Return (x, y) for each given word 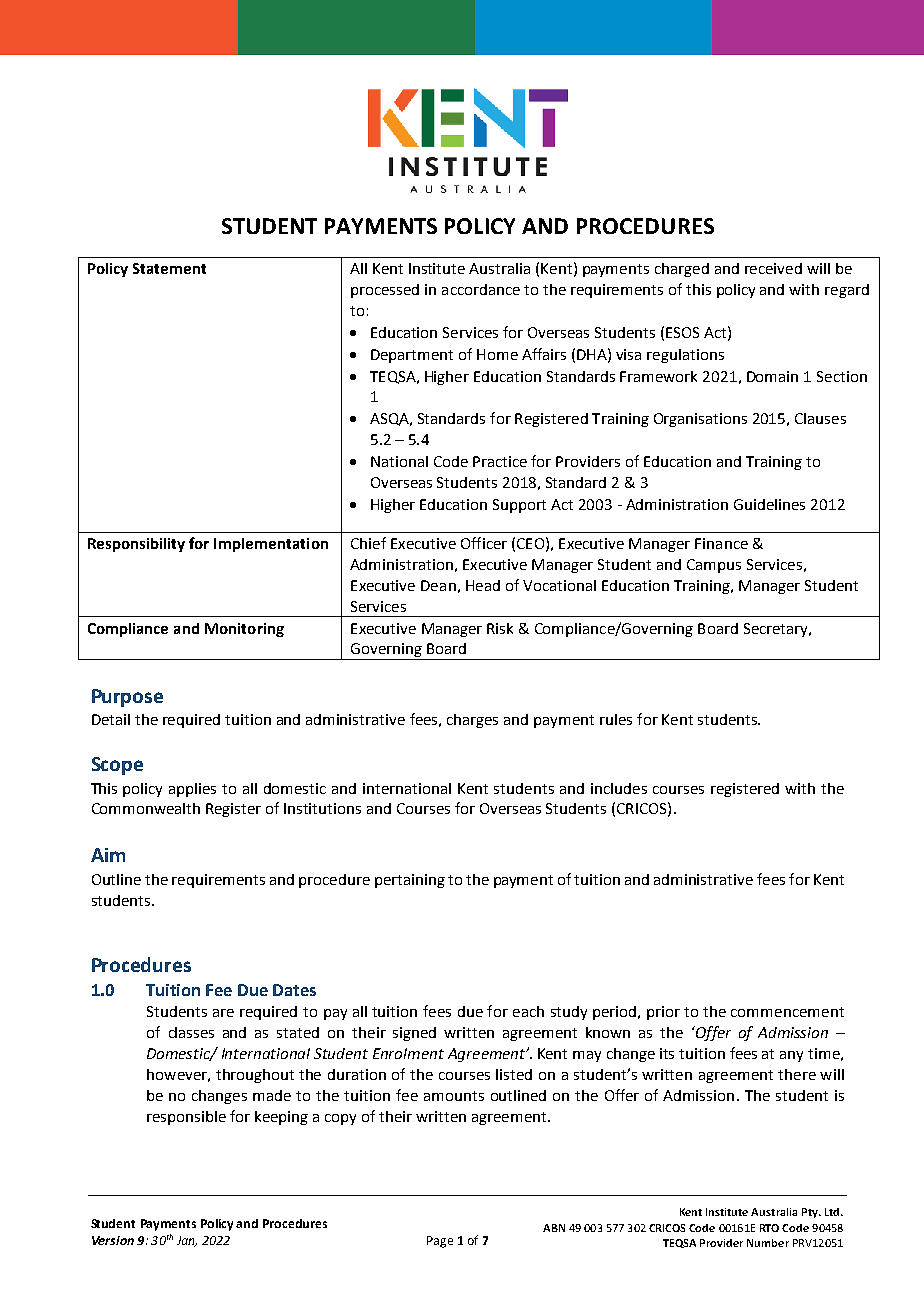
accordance (481, 289)
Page (440, 1242)
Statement (169, 268)
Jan (187, 1241)
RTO (769, 1228)
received (773, 268)
